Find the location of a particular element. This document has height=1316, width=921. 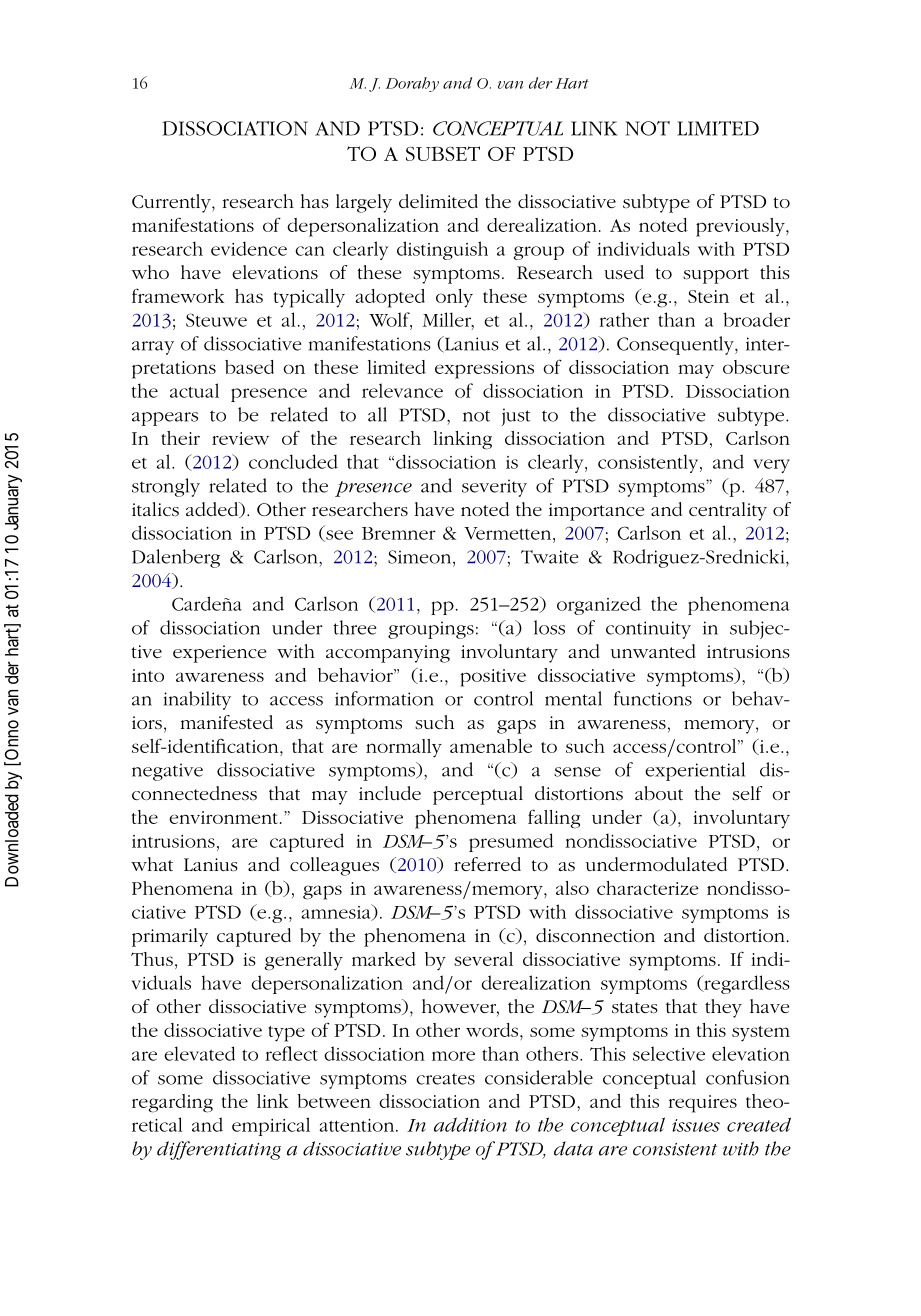

issues is located at coordinates (696, 1125).
